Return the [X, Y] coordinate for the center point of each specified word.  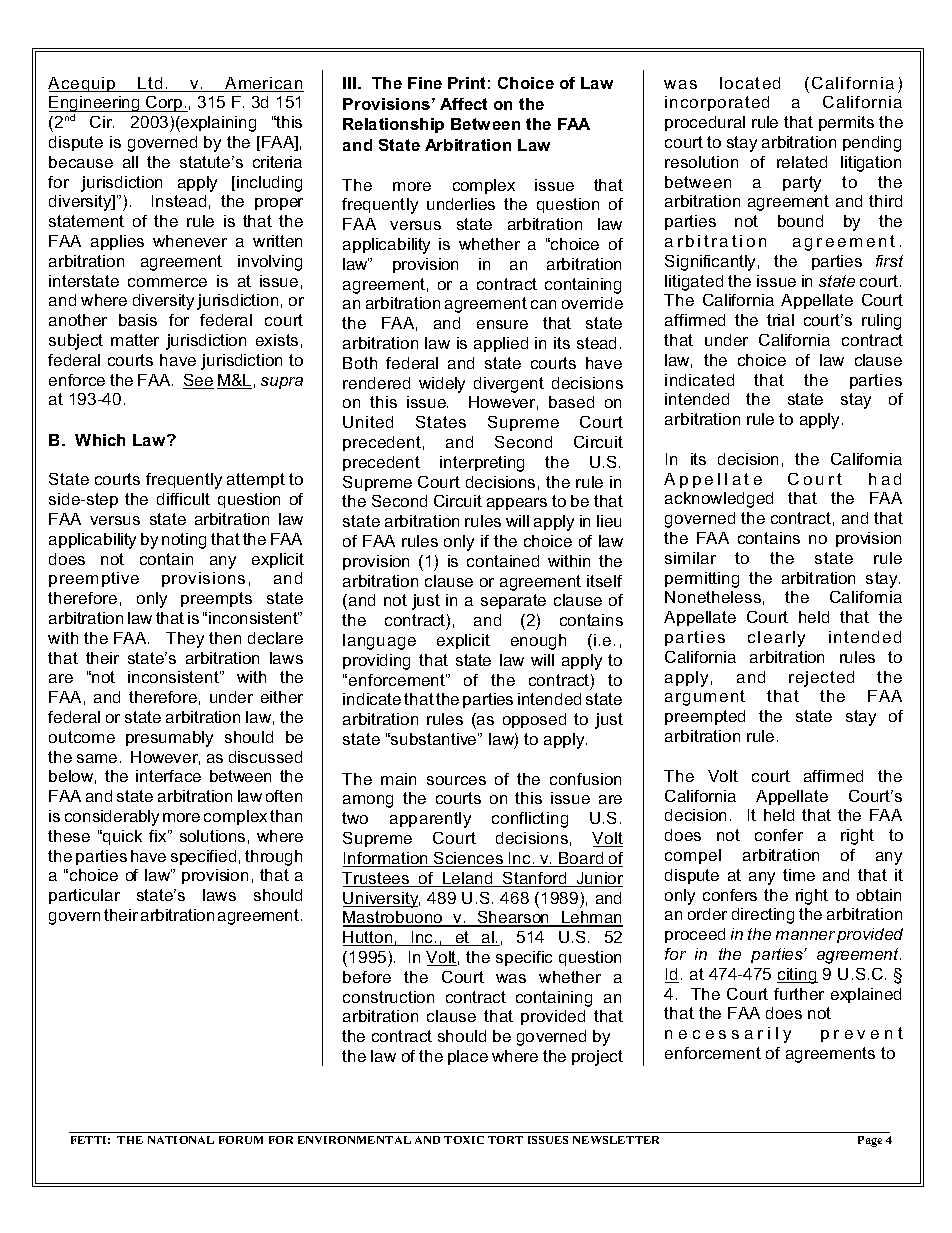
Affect [463, 104]
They [185, 640]
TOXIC [464, 1140]
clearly [776, 639]
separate [513, 601]
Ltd [151, 84]
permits [846, 123]
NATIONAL [181, 1140]
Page [870, 1141]
